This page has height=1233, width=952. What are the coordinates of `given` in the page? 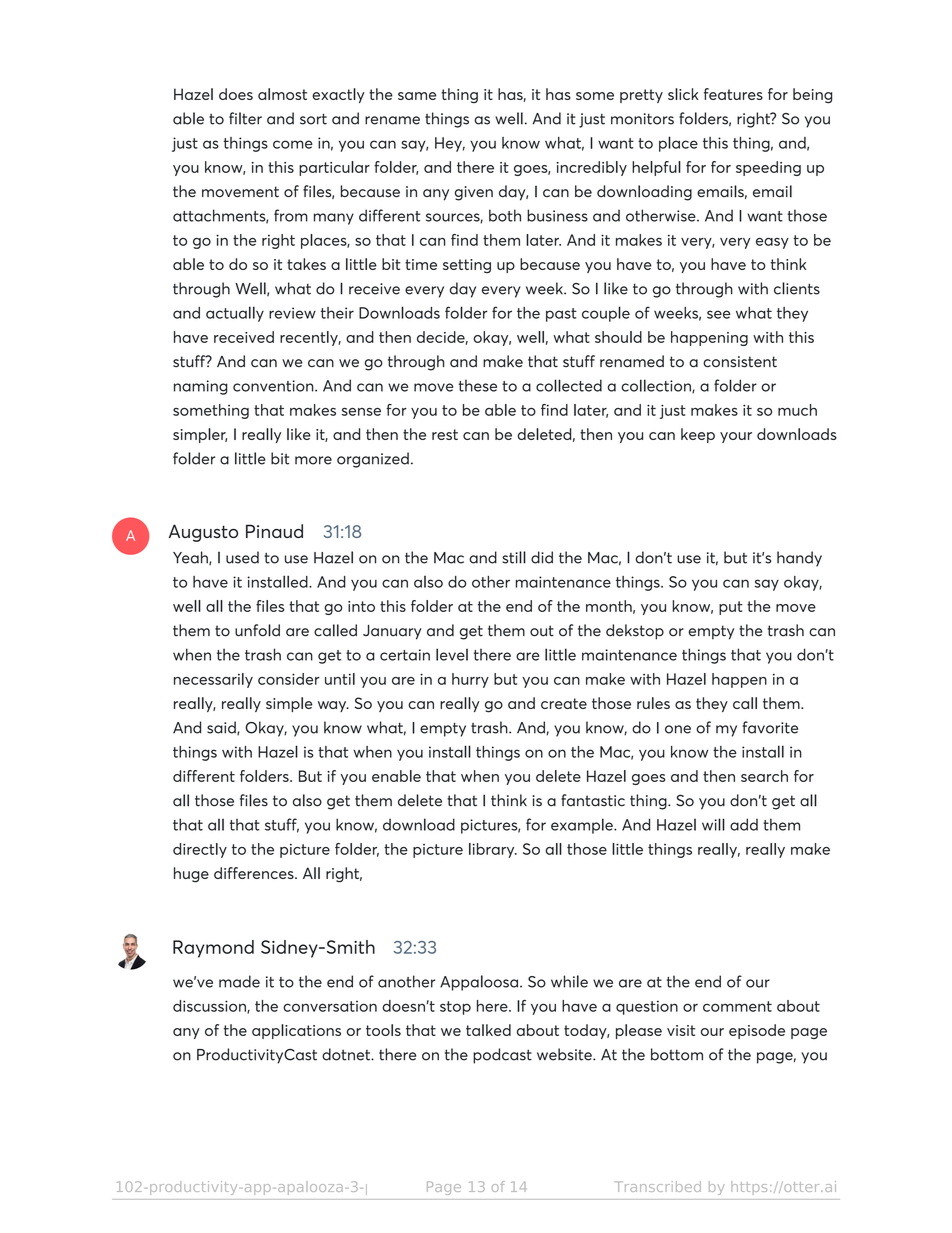 It's located at (474, 193).
